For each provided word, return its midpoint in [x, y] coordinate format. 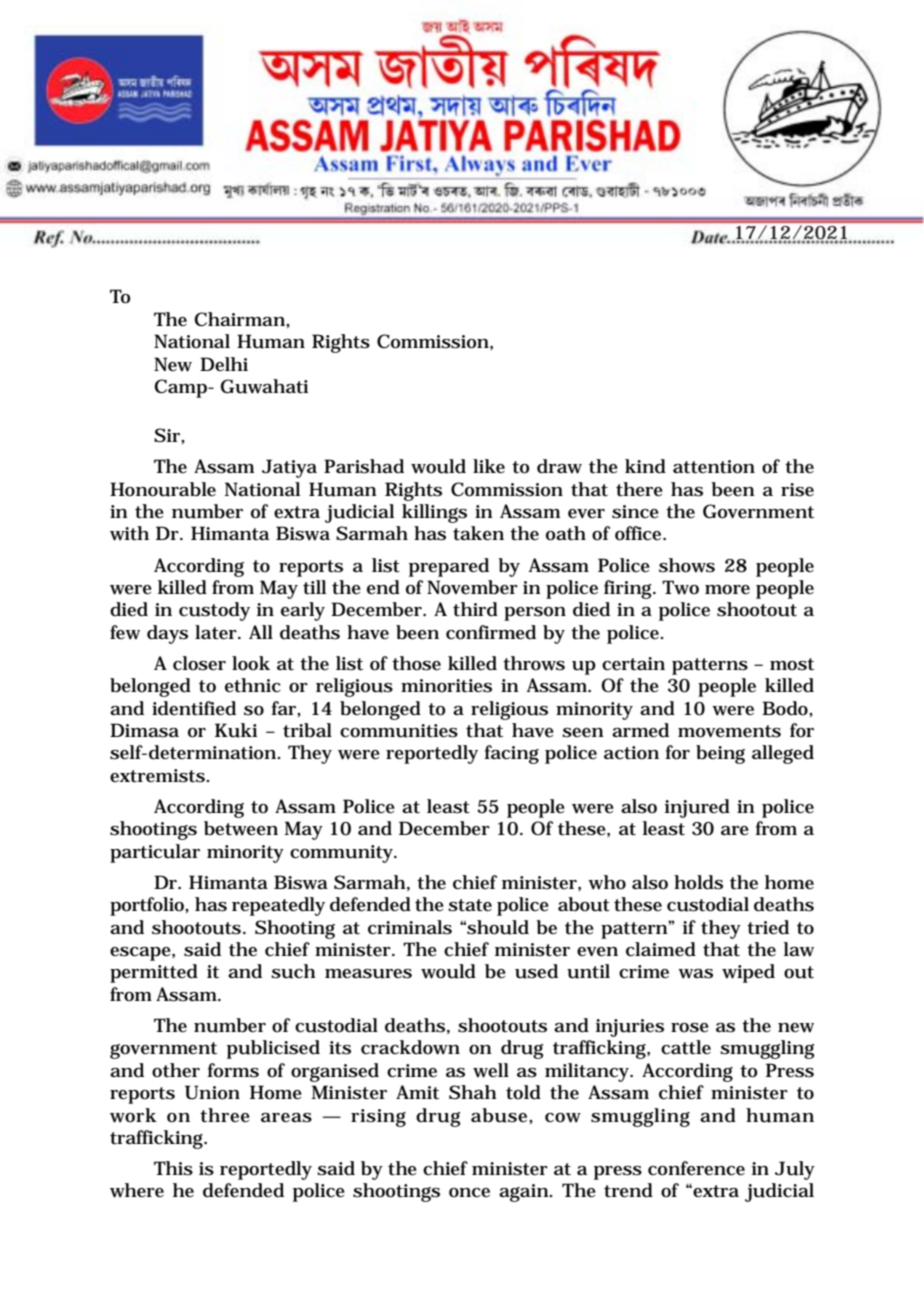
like [489, 466]
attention [714, 467]
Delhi [224, 364]
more [727, 590]
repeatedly [278, 906]
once [469, 1193]
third [475, 609]
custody [214, 611]
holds [698, 882]
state [470, 905]
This [173, 1168]
